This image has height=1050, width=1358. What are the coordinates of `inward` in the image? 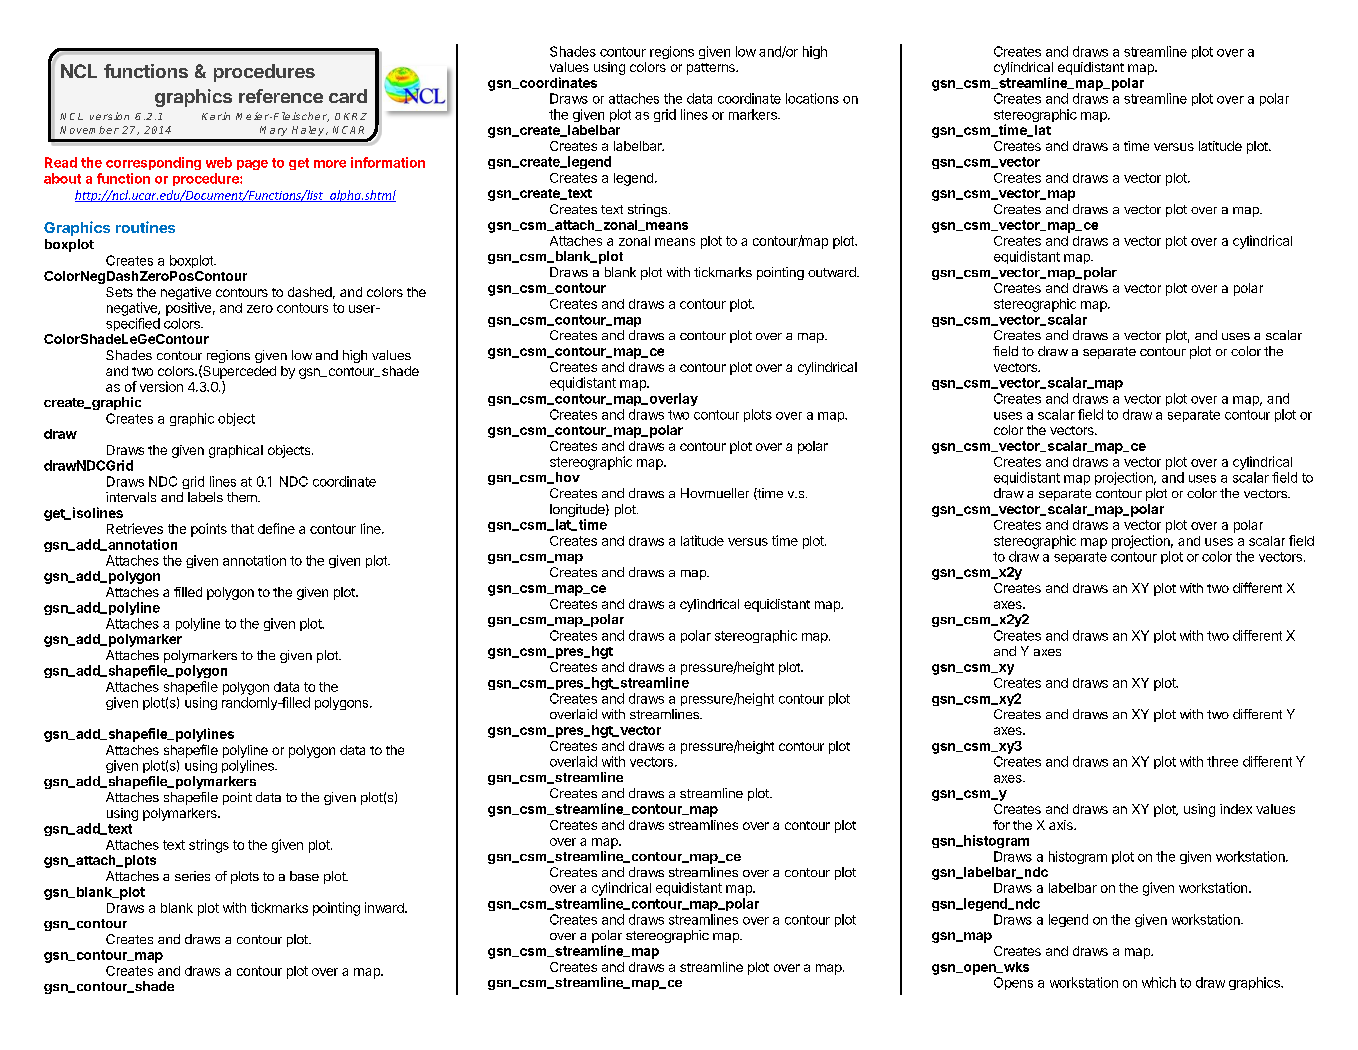 It's located at (385, 907).
